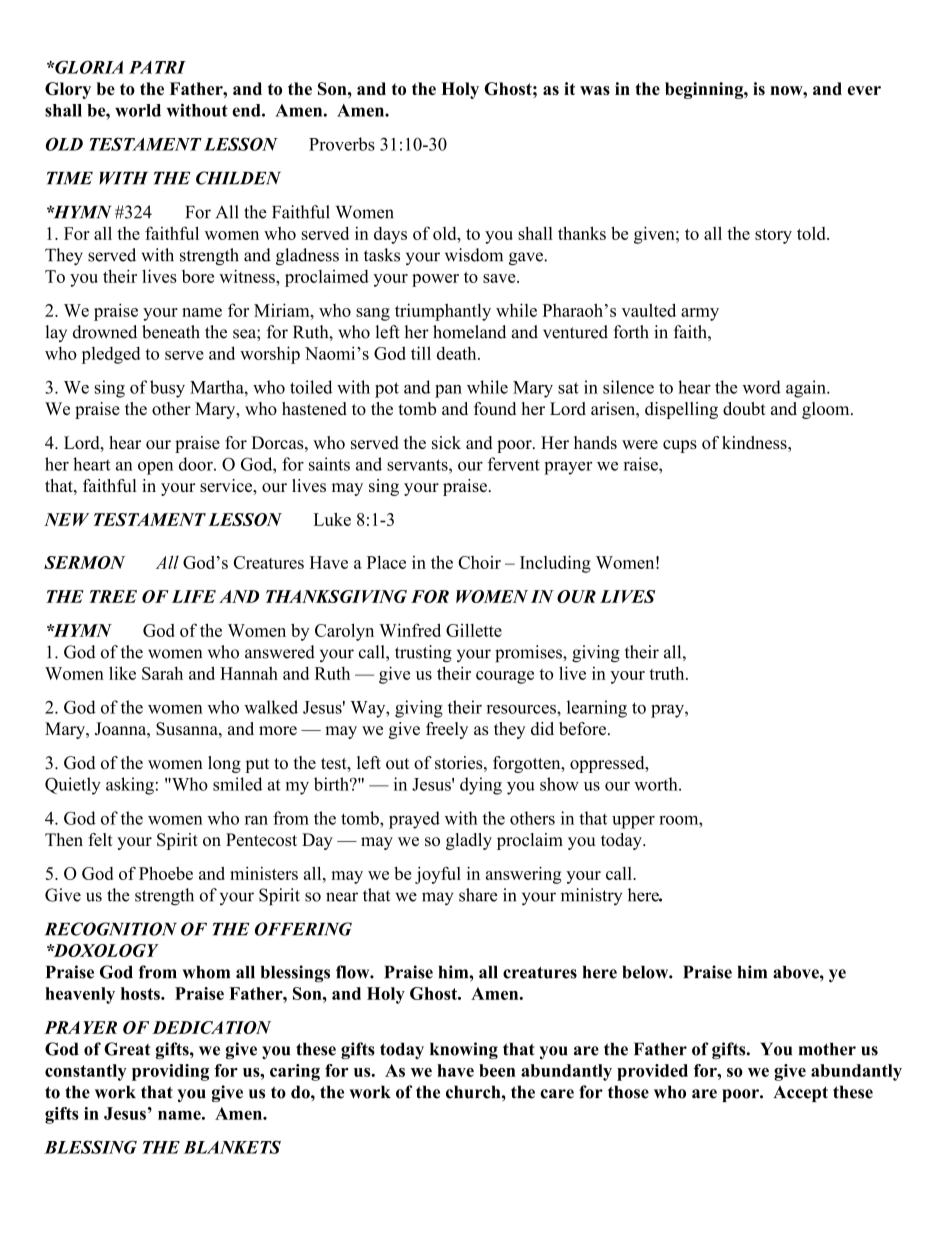 The image size is (952, 1233). Describe the element at coordinates (497, 1070) in the screenshot. I see `been` at that location.
